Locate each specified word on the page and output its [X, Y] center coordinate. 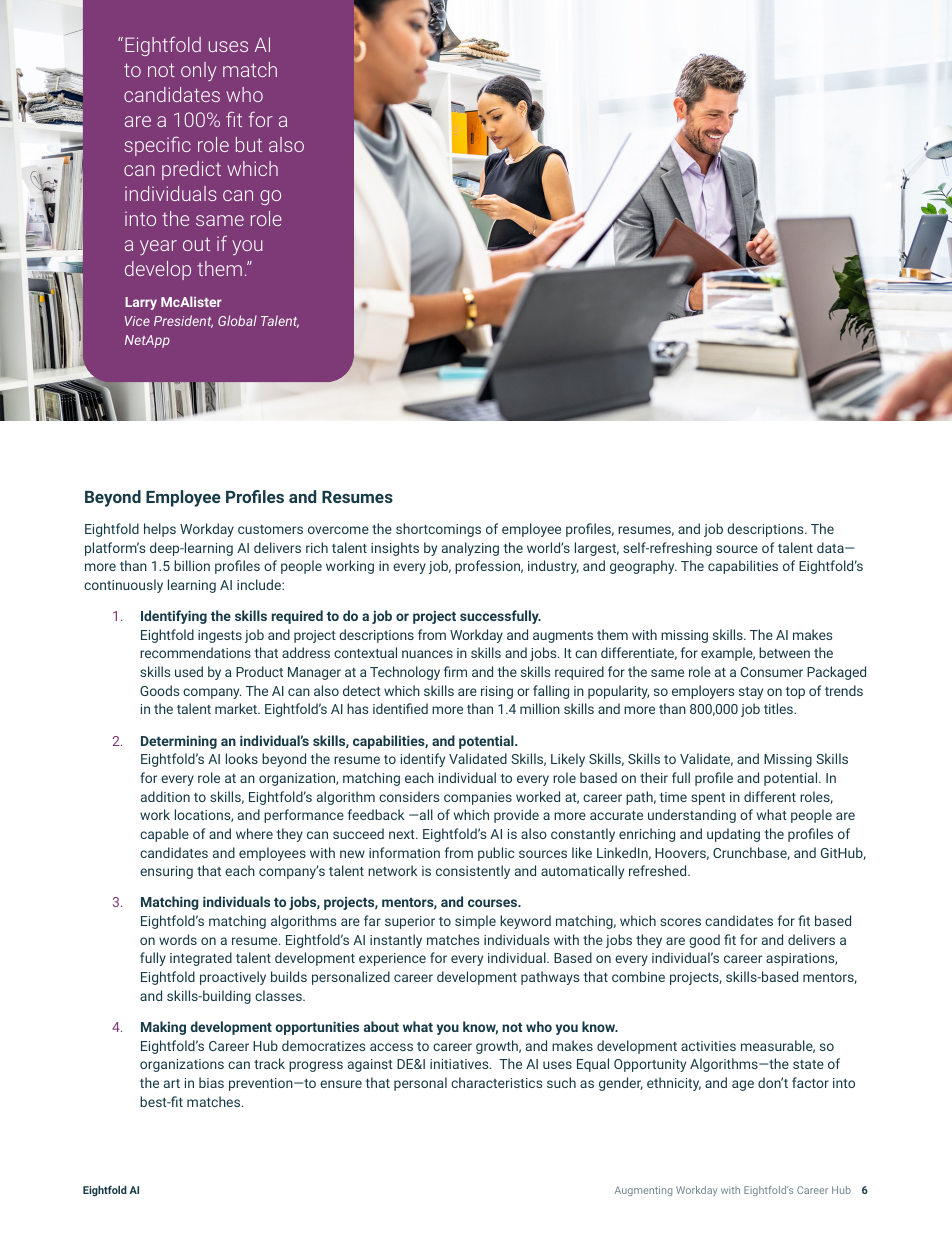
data [831, 547]
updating [733, 835]
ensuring [166, 872]
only [198, 71]
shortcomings [438, 530]
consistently [473, 872]
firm [455, 671]
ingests [220, 636]
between [784, 652]
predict [191, 170]
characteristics [496, 1082]
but [249, 144]
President [183, 321]
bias [211, 1082]
